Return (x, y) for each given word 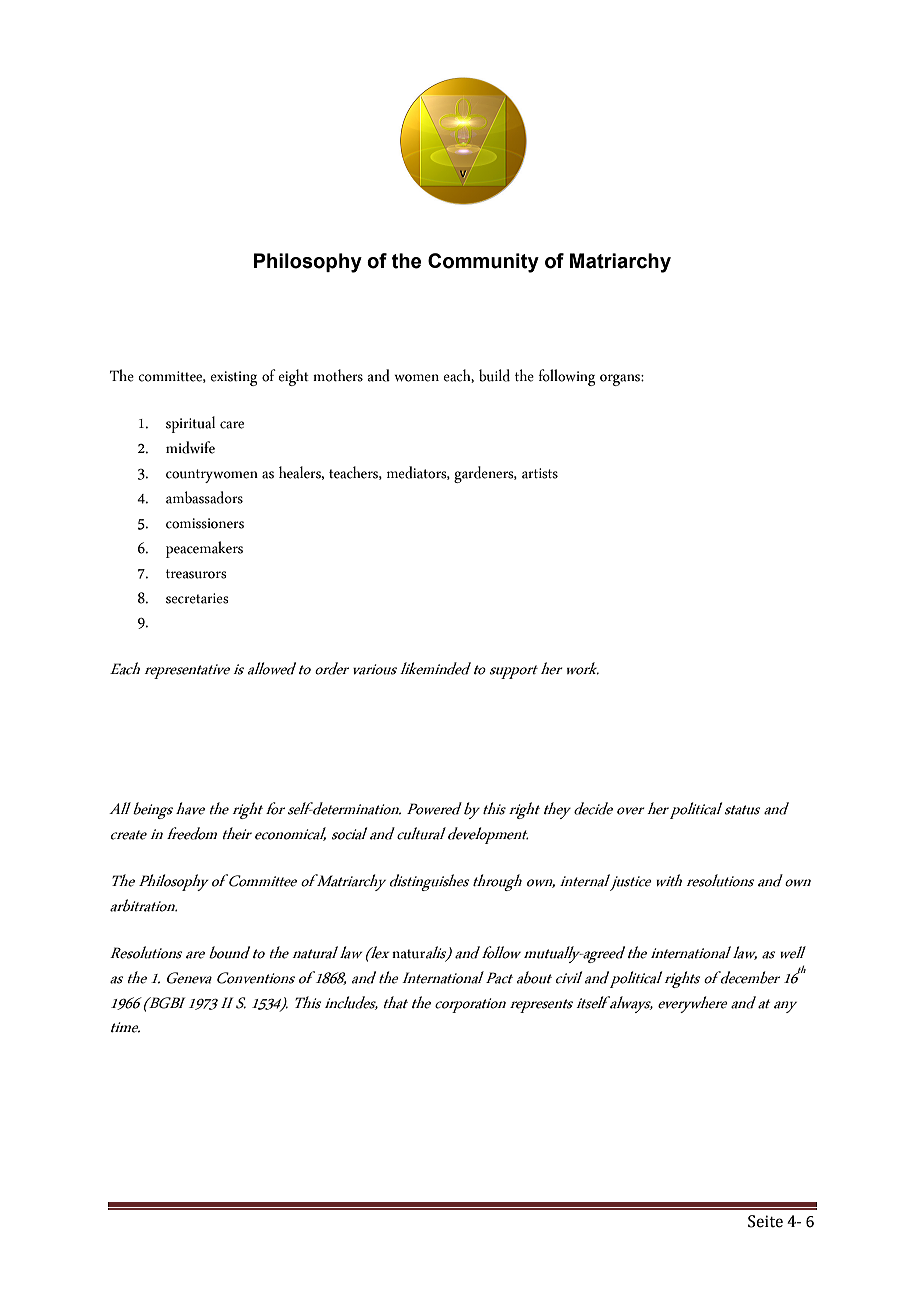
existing (233, 378)
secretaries (197, 598)
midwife (190, 447)
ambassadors (204, 497)
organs (621, 380)
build (494, 375)
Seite (765, 1221)
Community (483, 263)
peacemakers (204, 549)
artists (540, 473)
